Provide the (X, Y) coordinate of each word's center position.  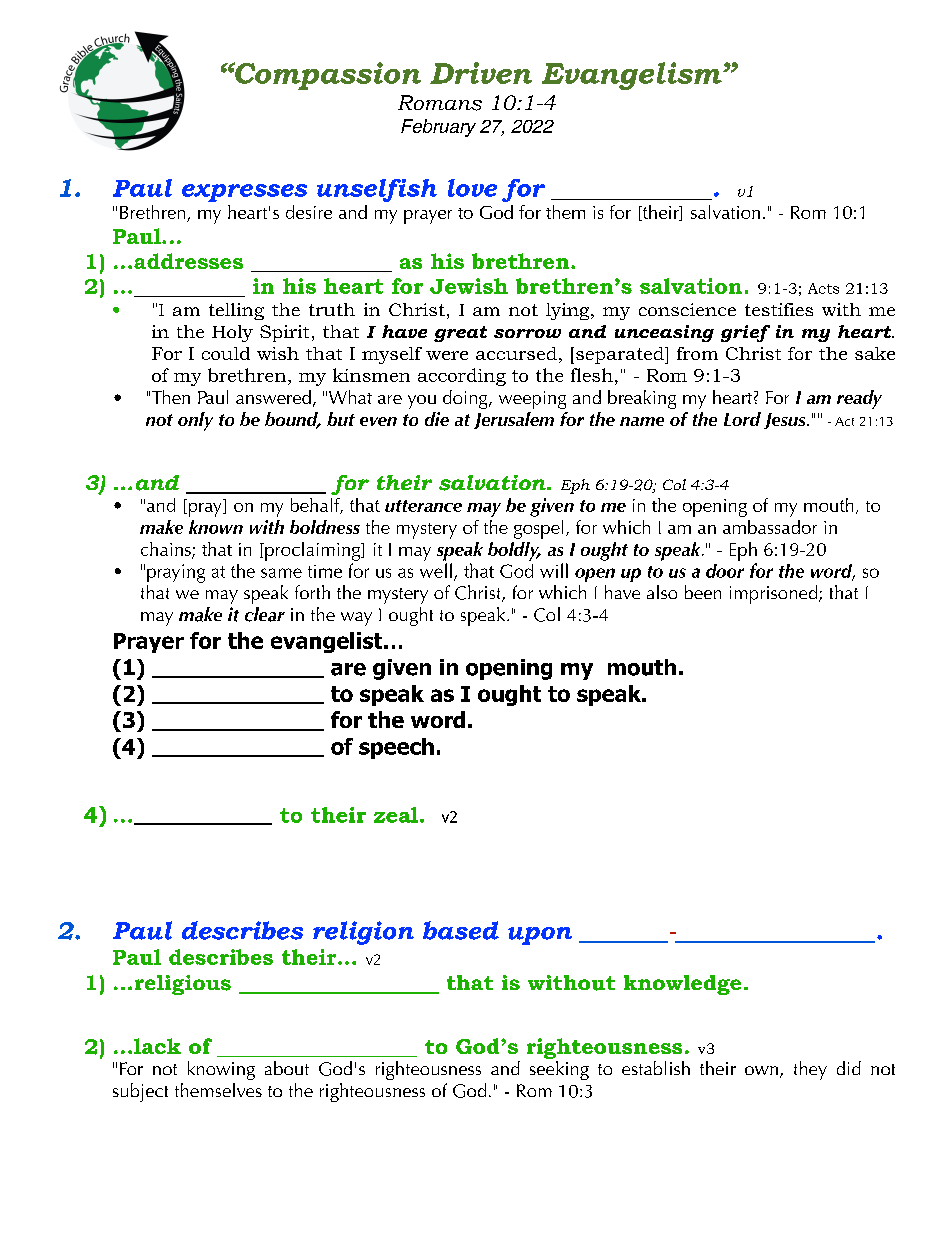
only (195, 421)
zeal (396, 815)
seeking (559, 1070)
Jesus (786, 421)
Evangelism (633, 76)
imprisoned (775, 594)
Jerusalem (514, 420)
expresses (244, 193)
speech (396, 748)
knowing (221, 1070)
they (810, 1070)
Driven (481, 73)
